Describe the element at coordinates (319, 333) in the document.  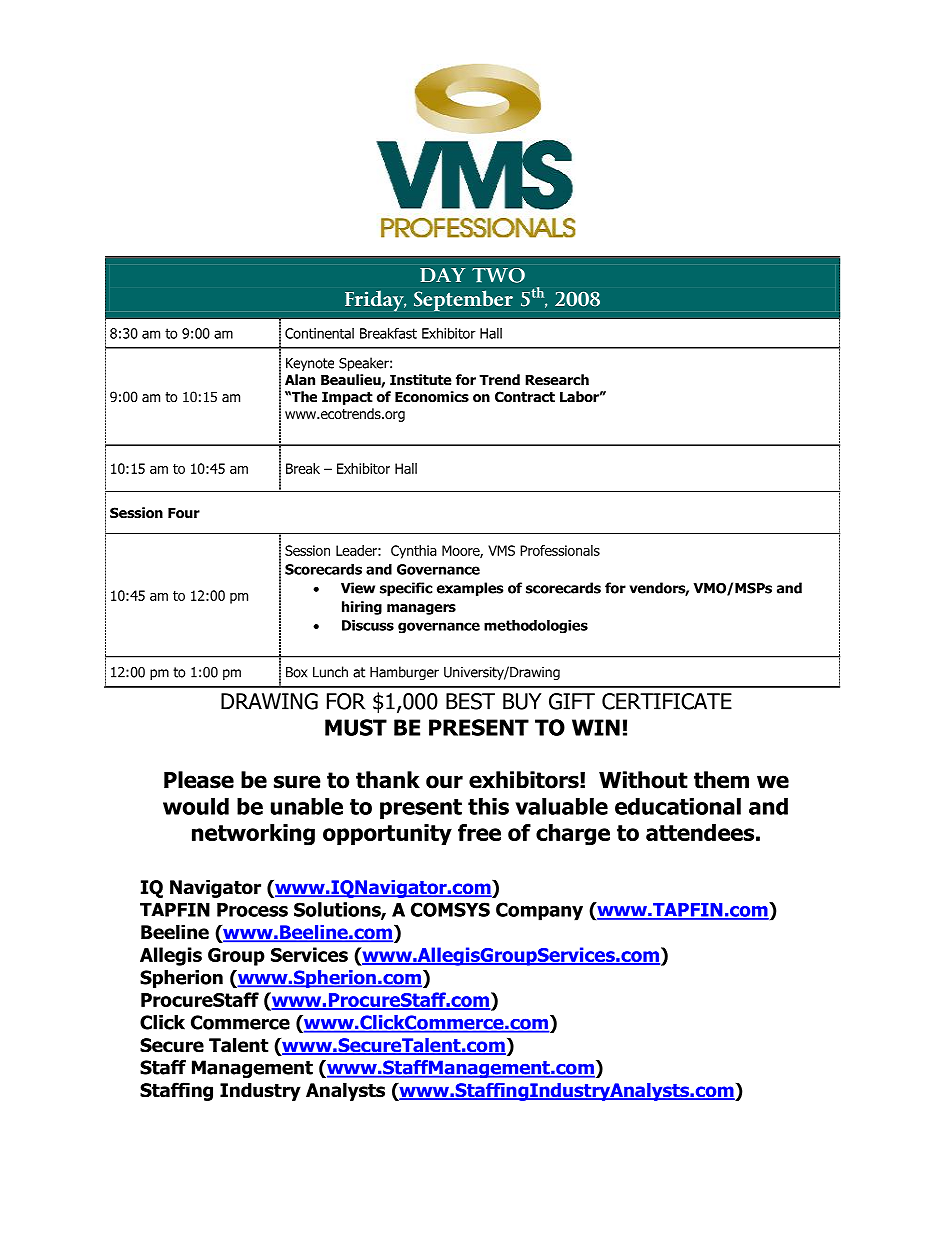
I see `Continental` at that location.
